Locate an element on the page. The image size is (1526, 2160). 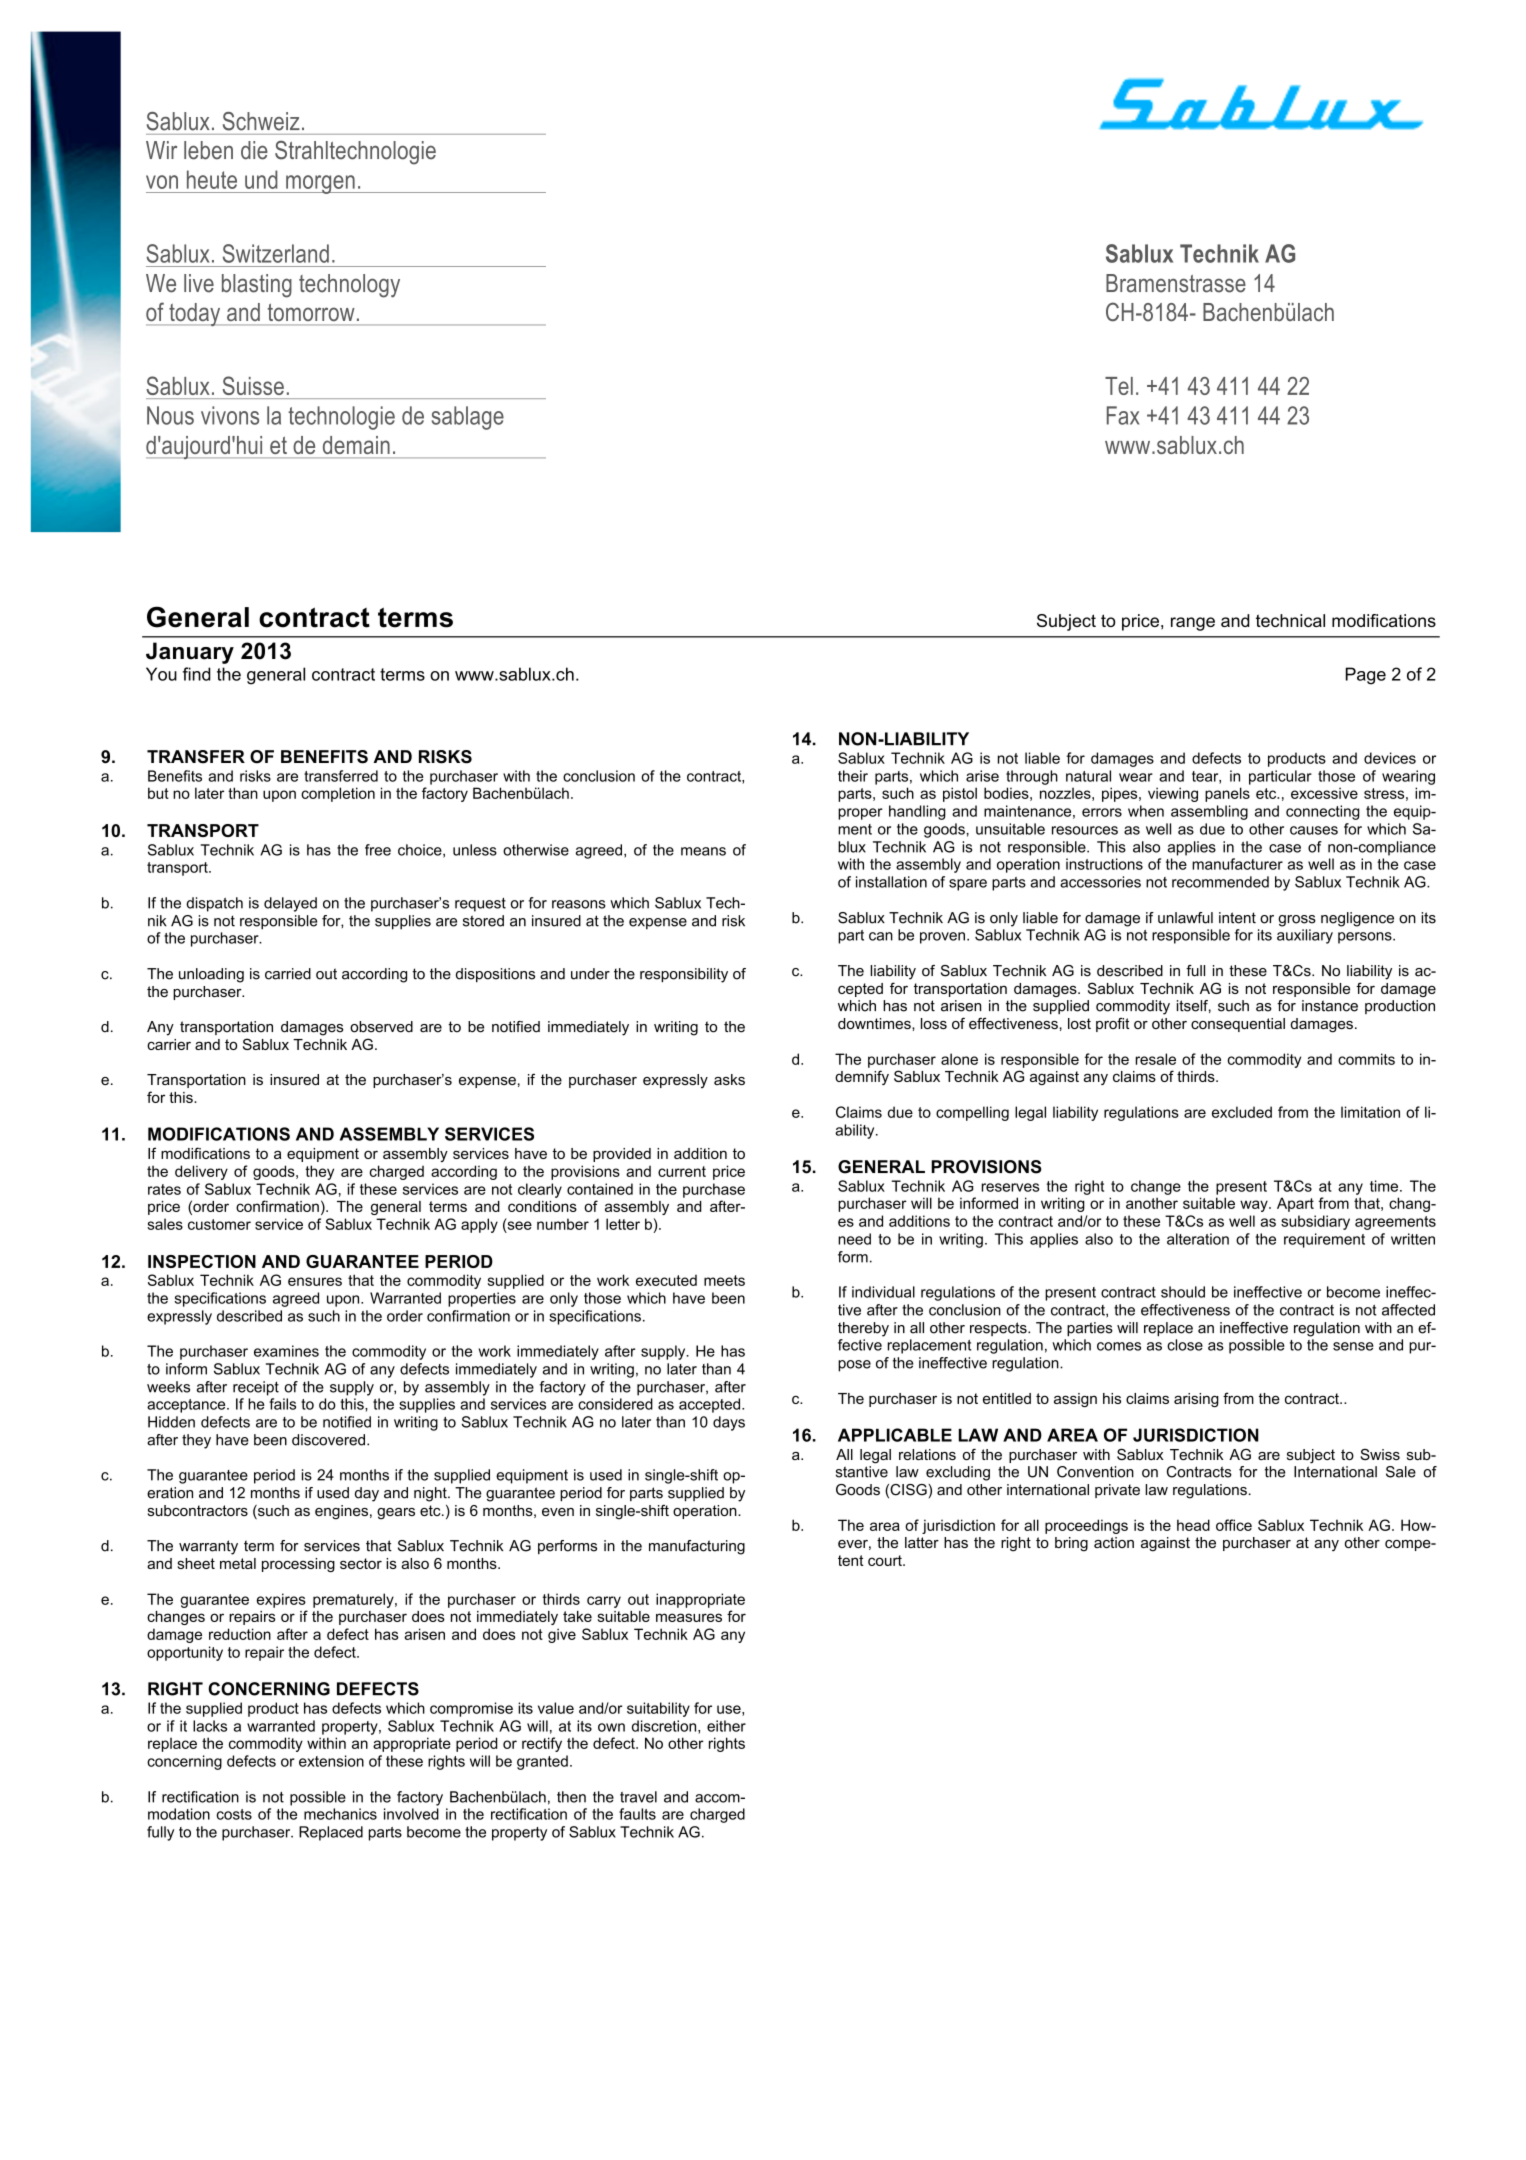
extension is located at coordinates (331, 1761).
